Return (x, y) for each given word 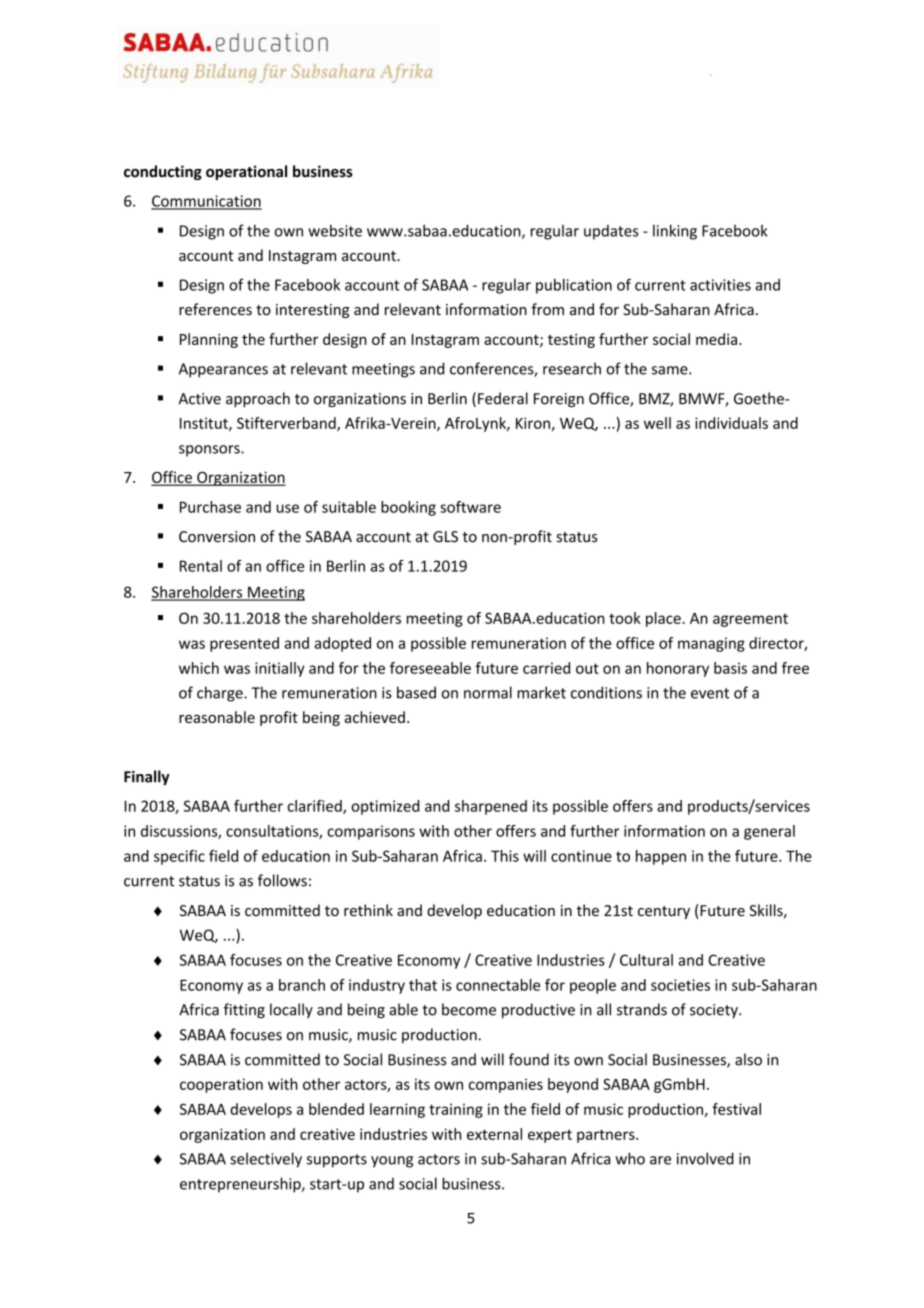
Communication (206, 202)
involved (705, 1158)
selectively (266, 1160)
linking (675, 232)
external (494, 1134)
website (335, 230)
